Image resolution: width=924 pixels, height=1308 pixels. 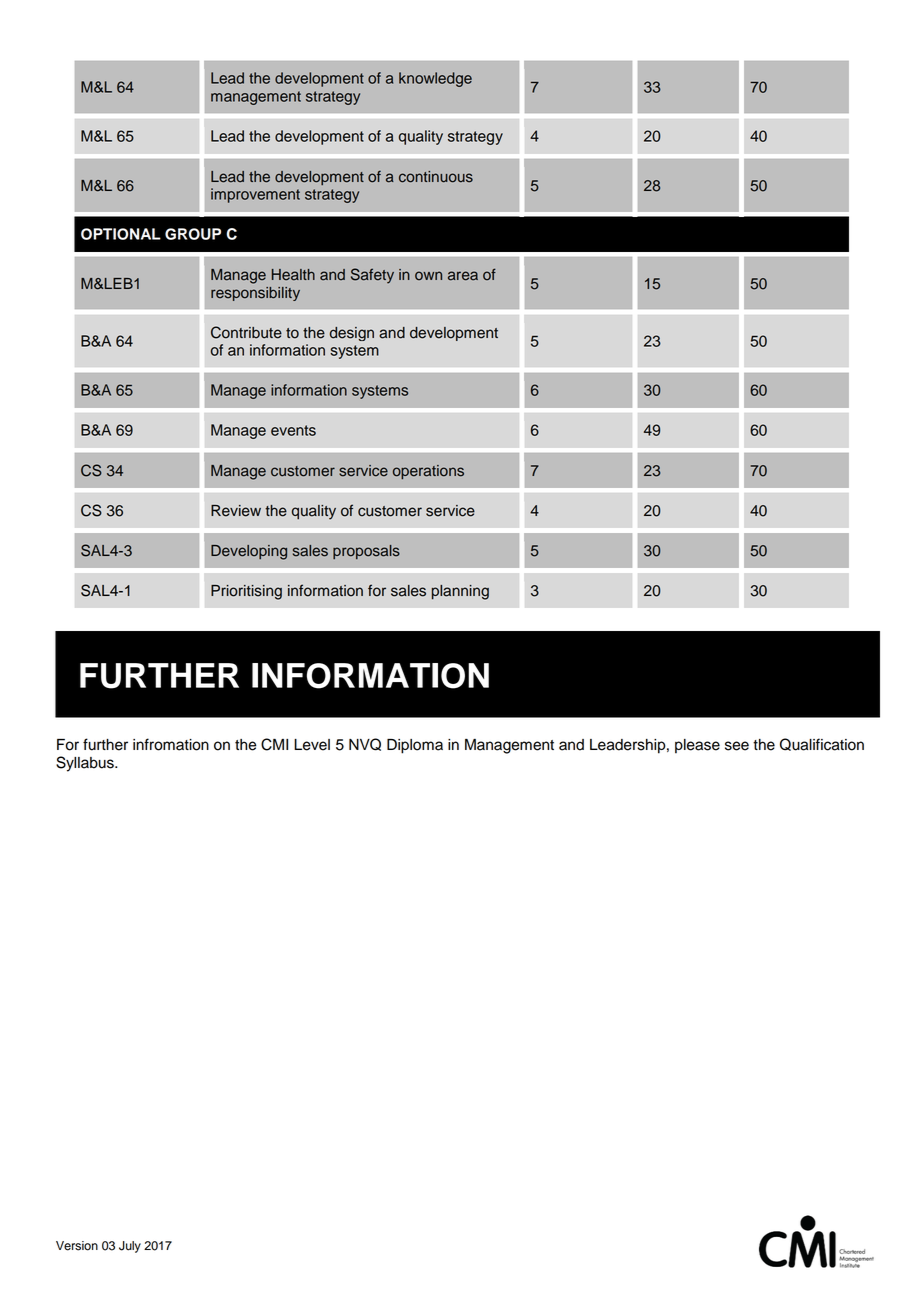 What do you see at coordinates (255, 195) in the page?
I see `improvement` at bounding box center [255, 195].
